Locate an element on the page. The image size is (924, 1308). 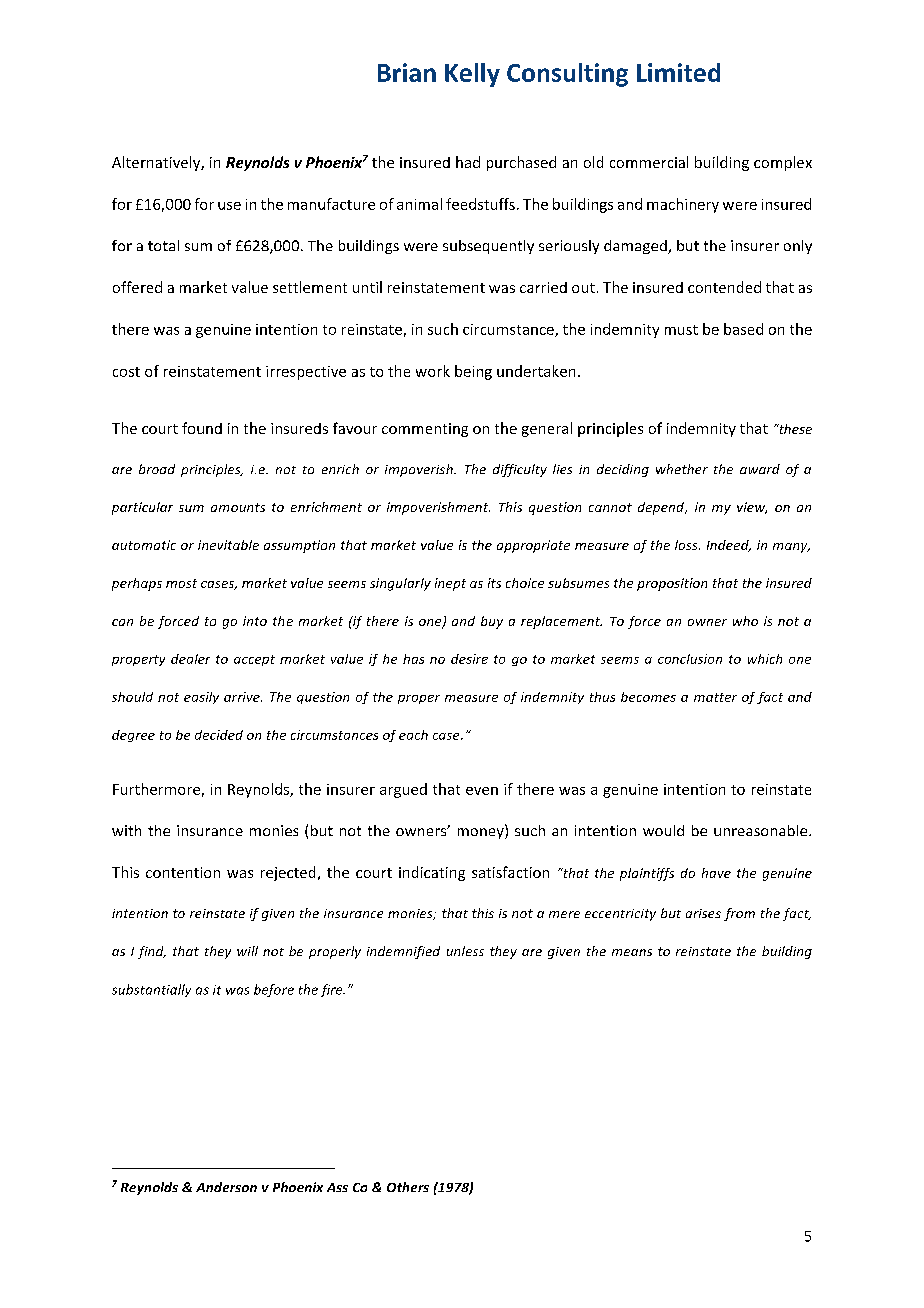
indicating is located at coordinates (432, 873).
